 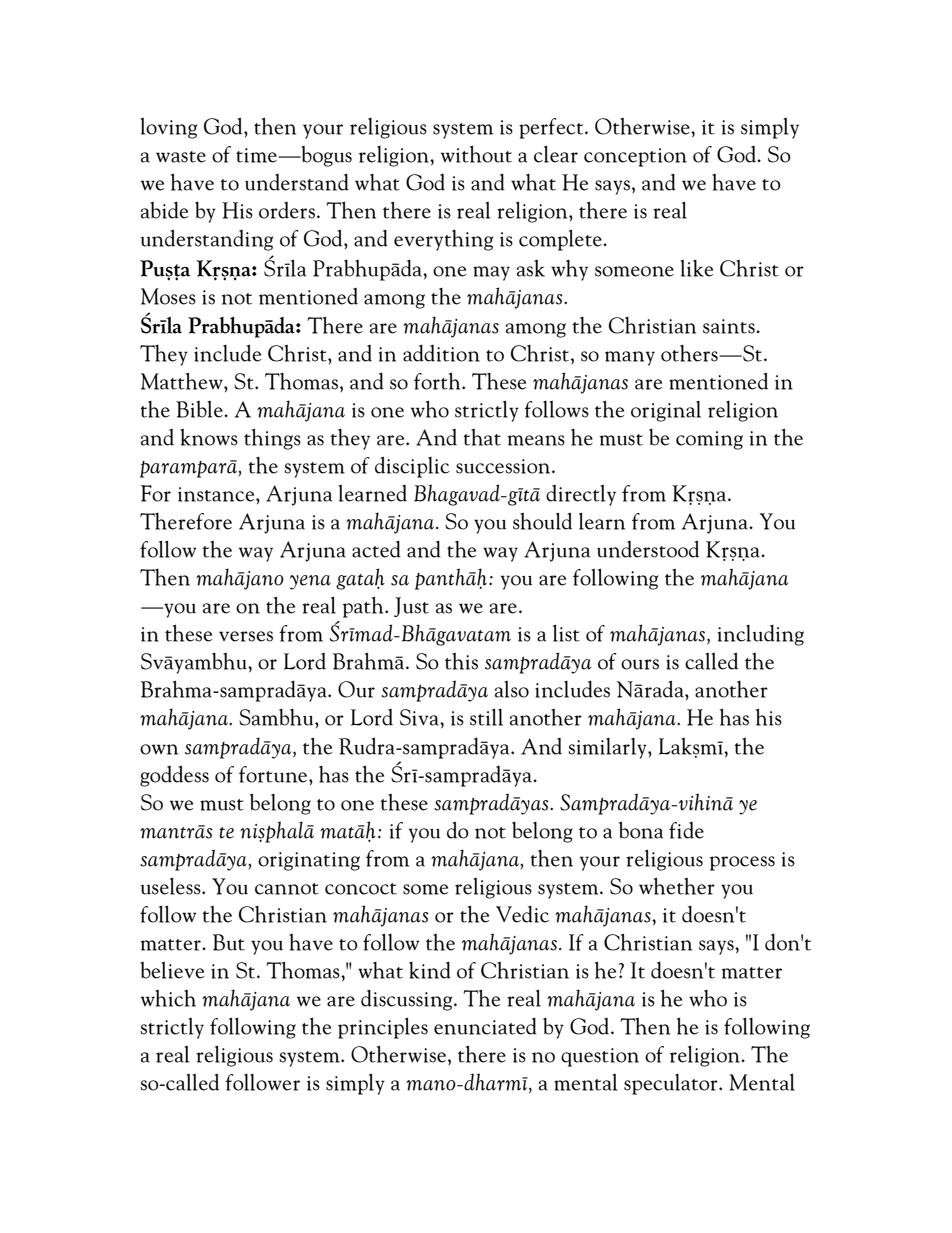 What do you see at coordinates (181, 157) in the image?
I see `waste` at bounding box center [181, 157].
